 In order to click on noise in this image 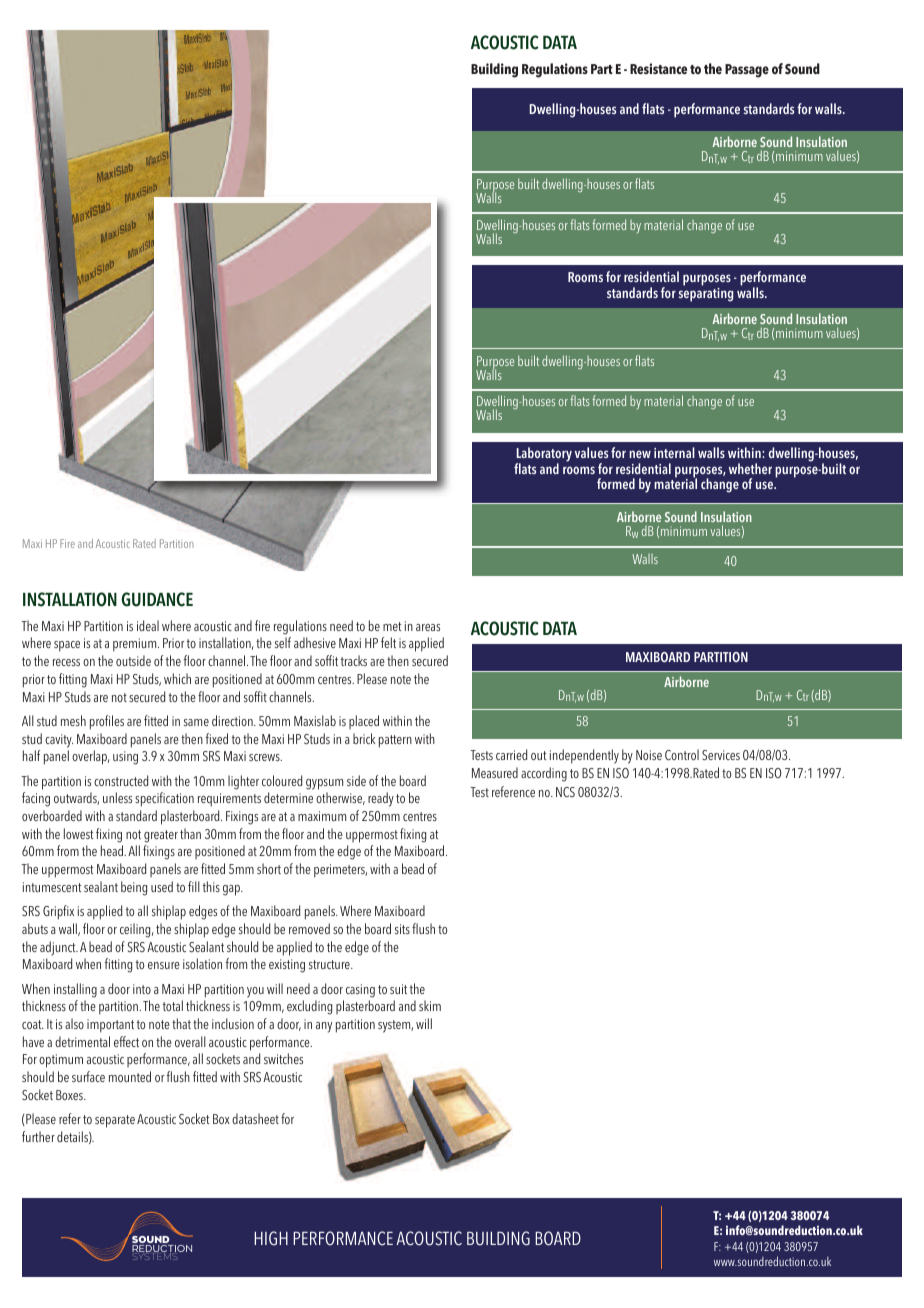, I will do `click(649, 755)`.
